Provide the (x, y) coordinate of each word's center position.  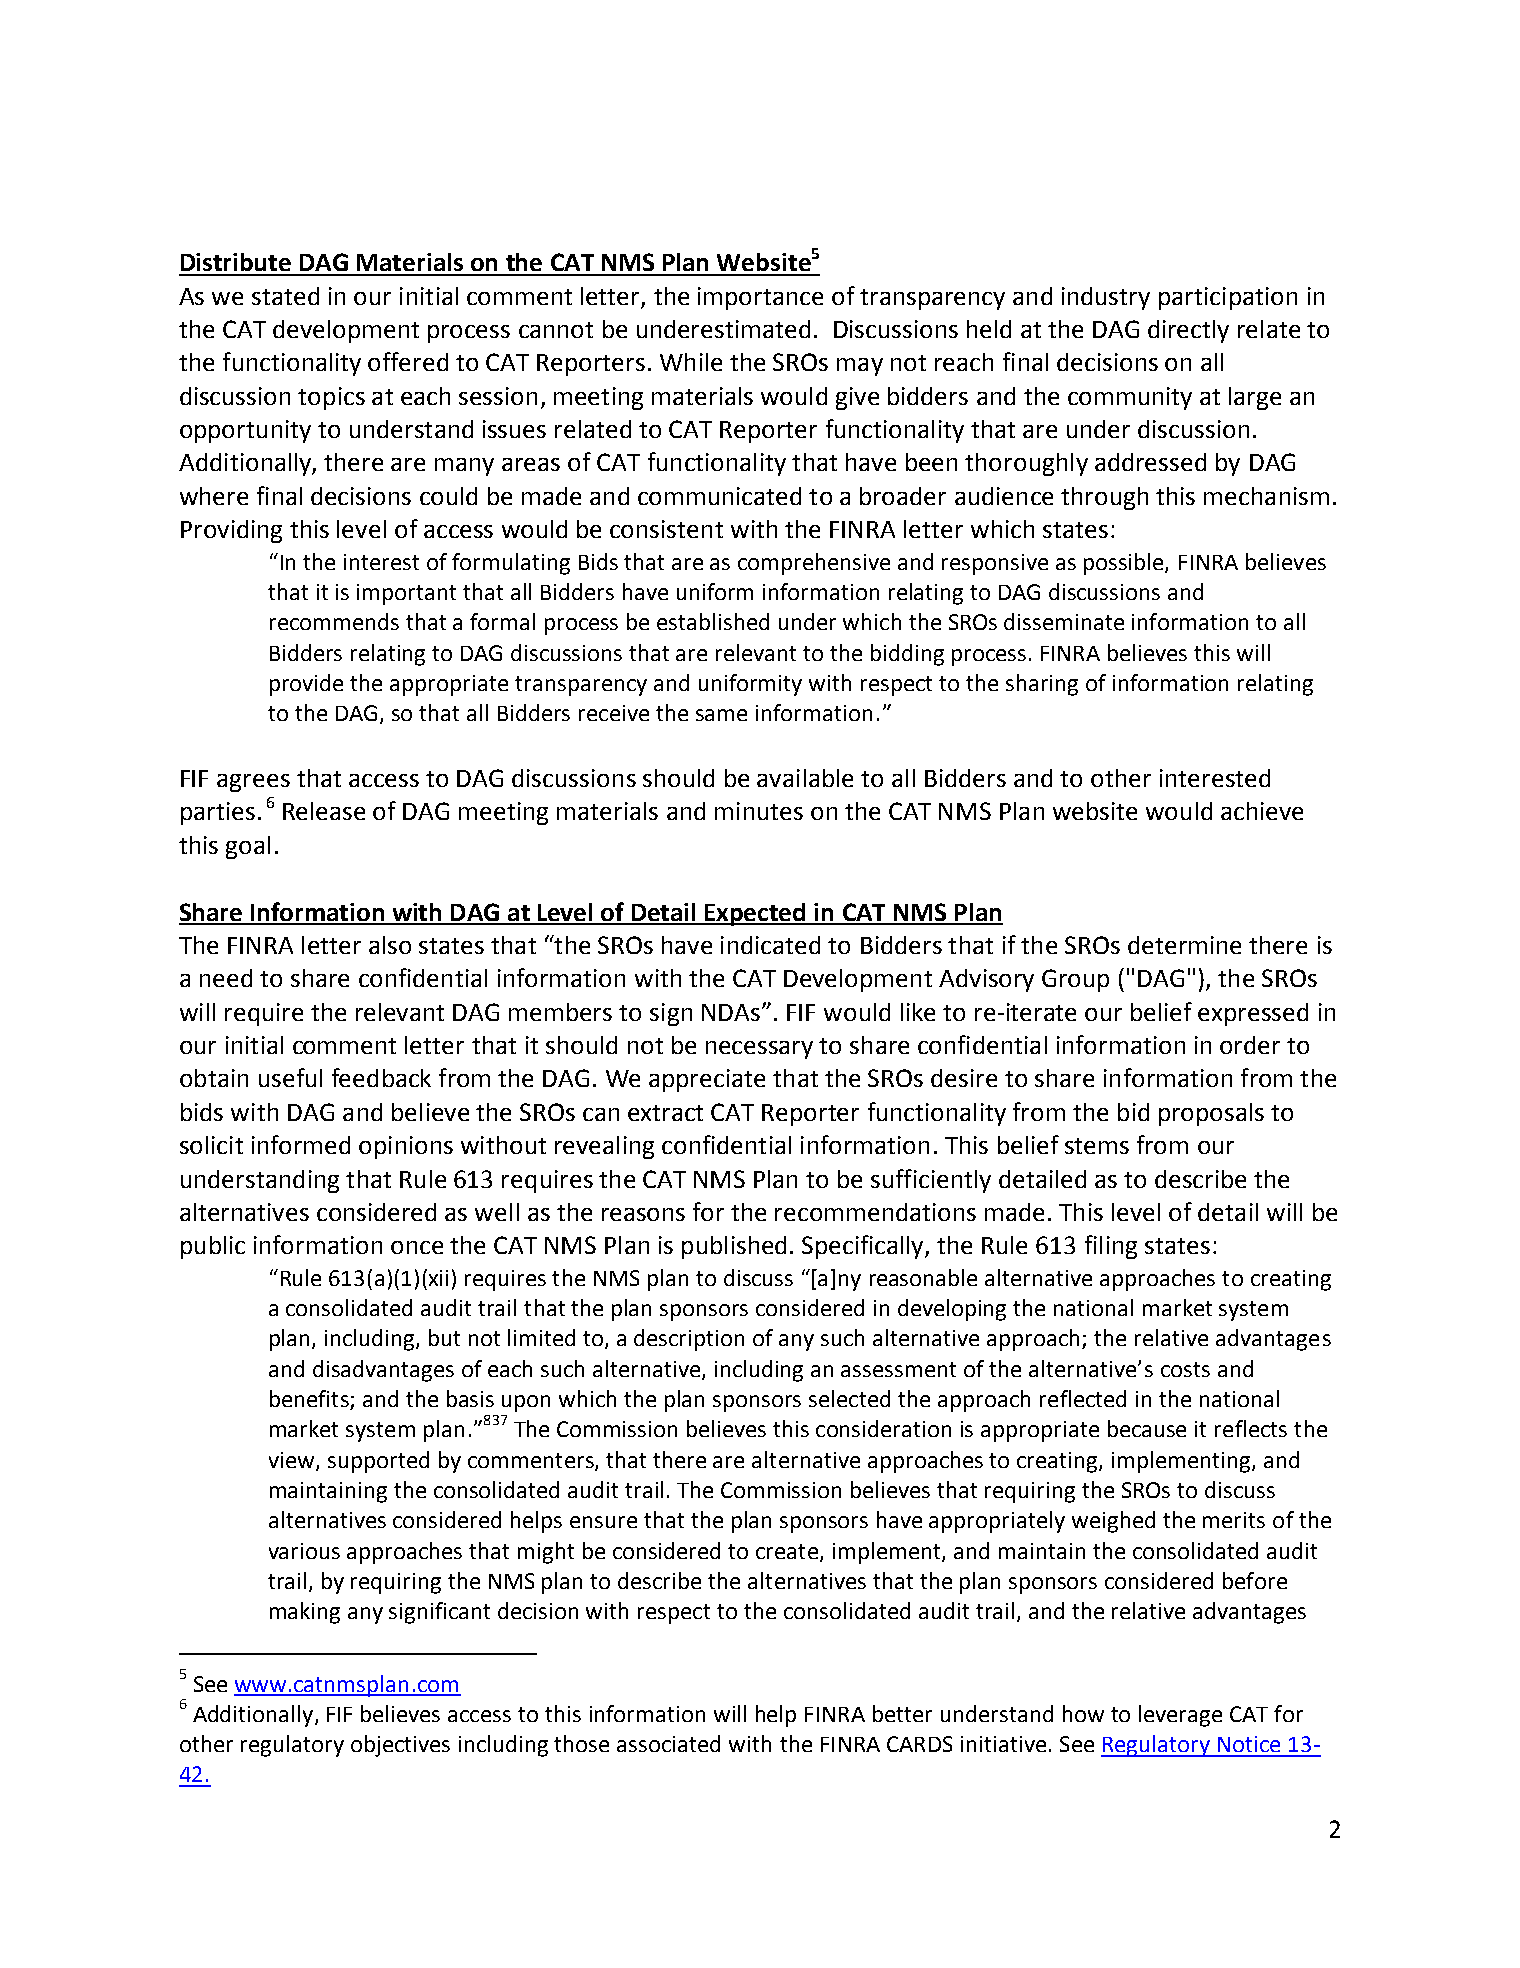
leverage (1180, 1716)
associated (668, 1743)
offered (408, 361)
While (691, 362)
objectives (400, 1746)
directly (1188, 331)
